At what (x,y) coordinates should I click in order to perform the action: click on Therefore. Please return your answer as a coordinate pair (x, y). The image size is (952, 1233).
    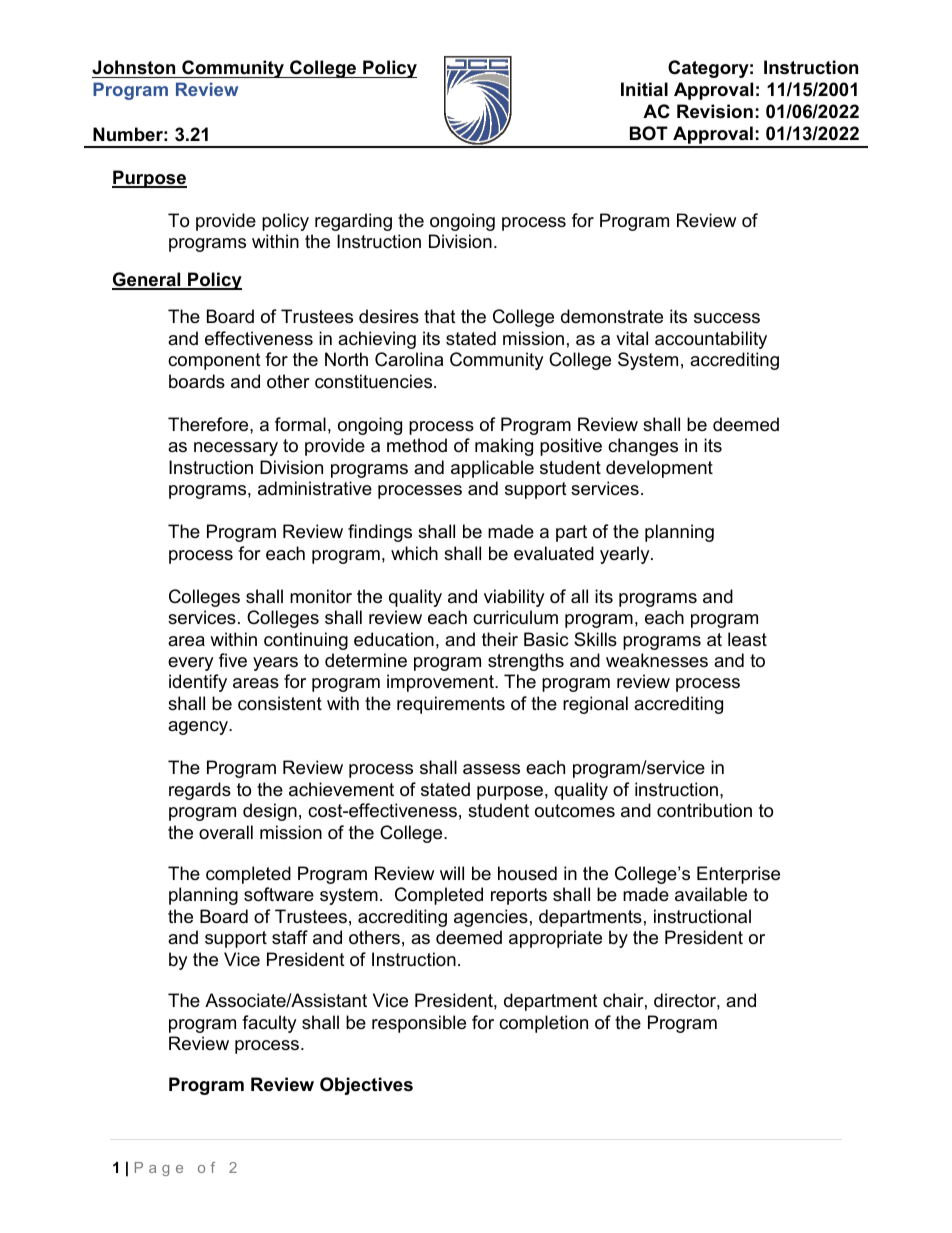
    Looking at the image, I should click on (209, 424).
